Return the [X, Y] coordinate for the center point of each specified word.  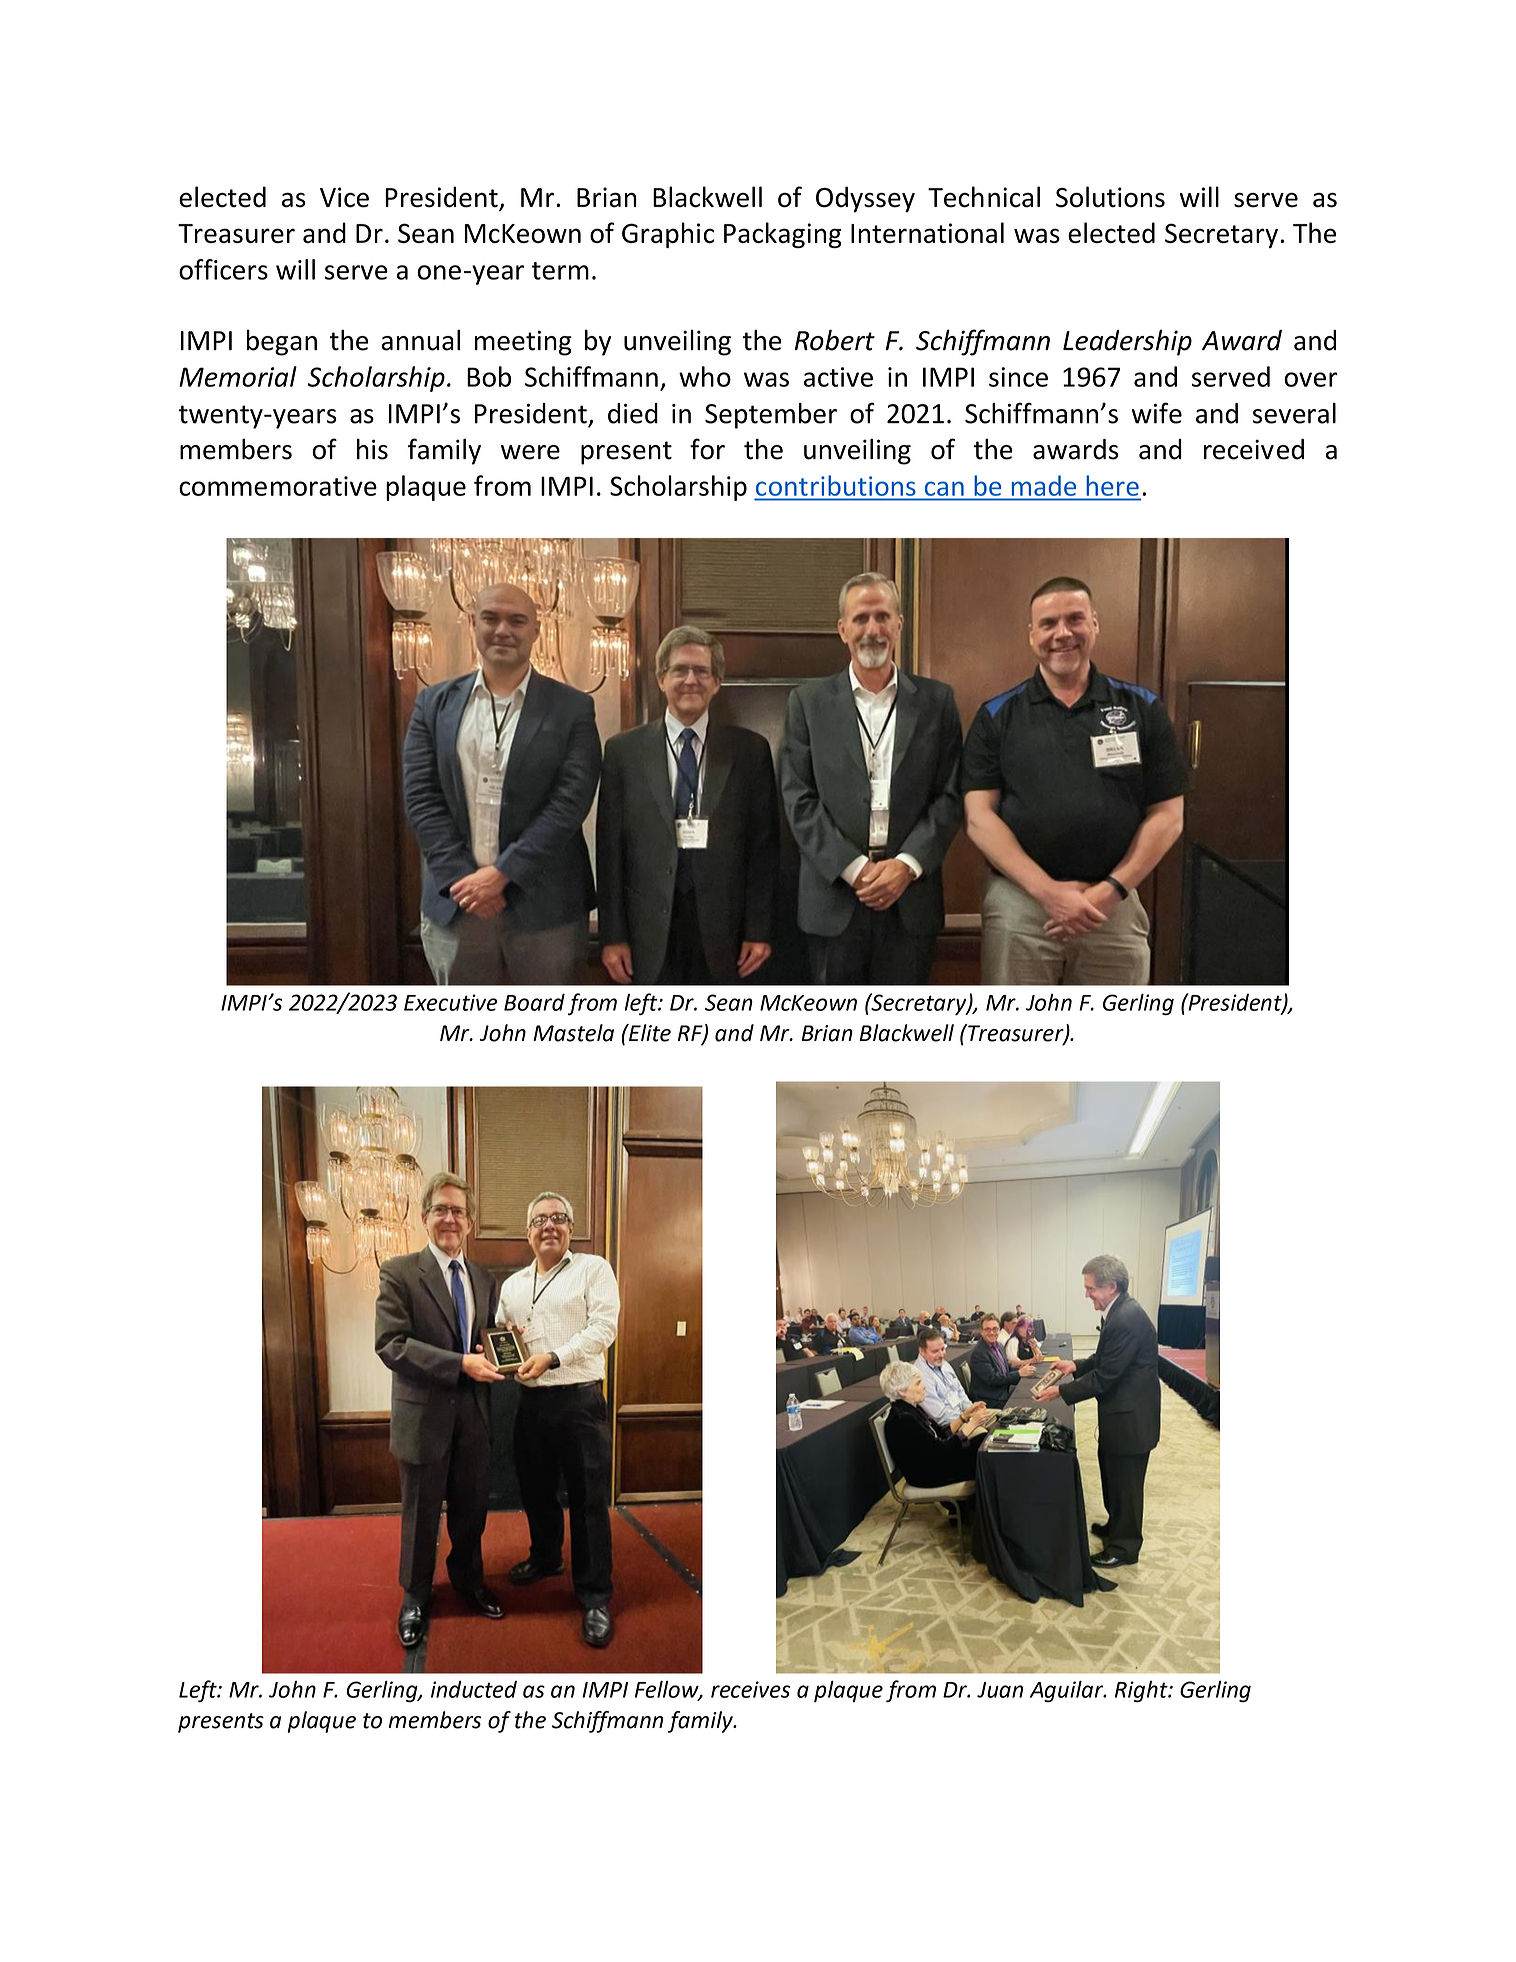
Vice [344, 197]
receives [750, 1689]
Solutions [1110, 197]
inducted [474, 1689]
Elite [649, 1033]
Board [534, 1002]
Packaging [783, 235]
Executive [451, 1002]
